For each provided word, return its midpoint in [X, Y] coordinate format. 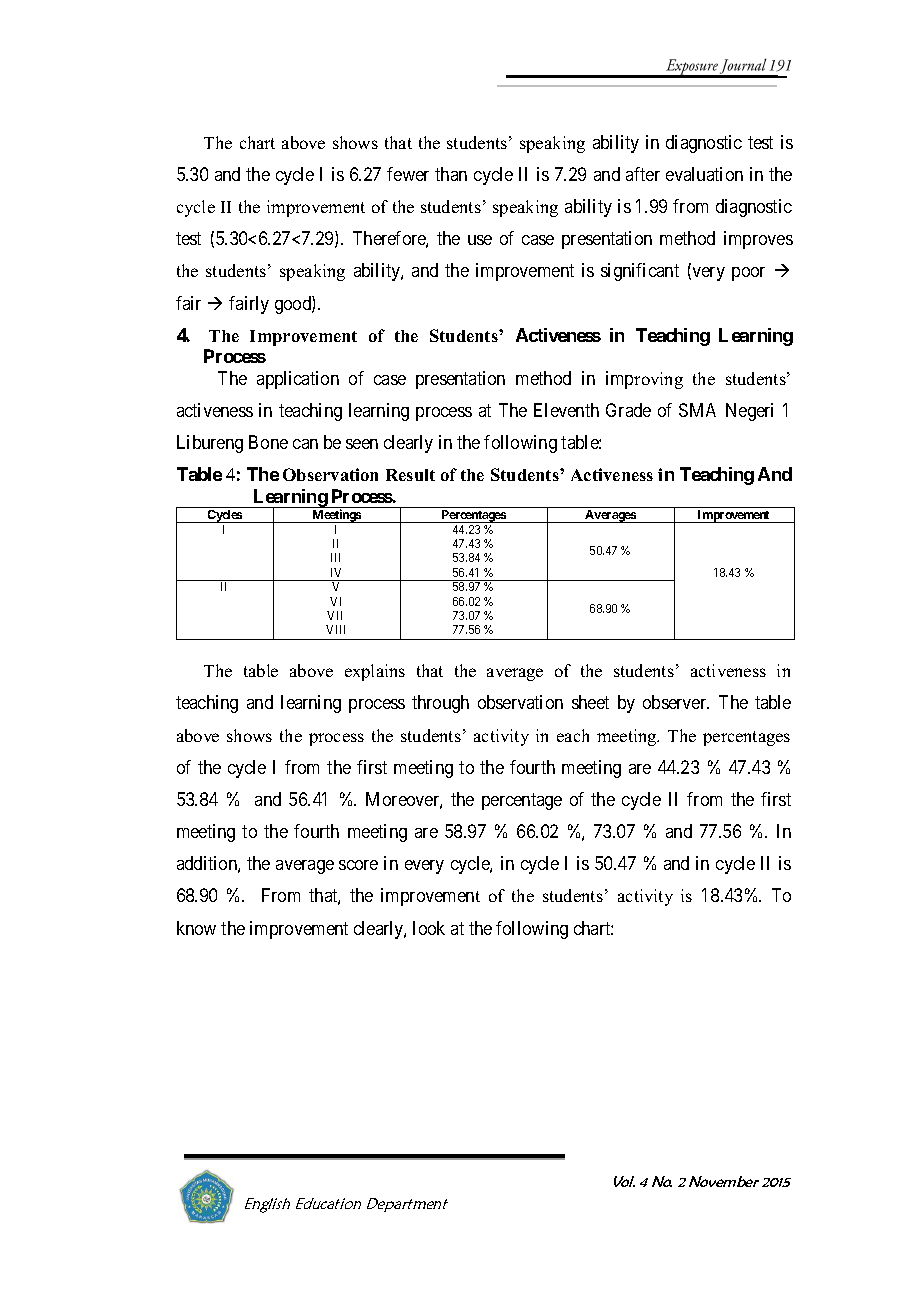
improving [644, 380]
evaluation [704, 174]
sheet [590, 702]
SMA [697, 410]
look [429, 928]
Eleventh [566, 410]
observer [676, 702]
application [298, 380]
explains [375, 672]
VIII [335, 629]
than [451, 174]
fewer [408, 174]
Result [410, 475]
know [196, 928]
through [440, 704]
